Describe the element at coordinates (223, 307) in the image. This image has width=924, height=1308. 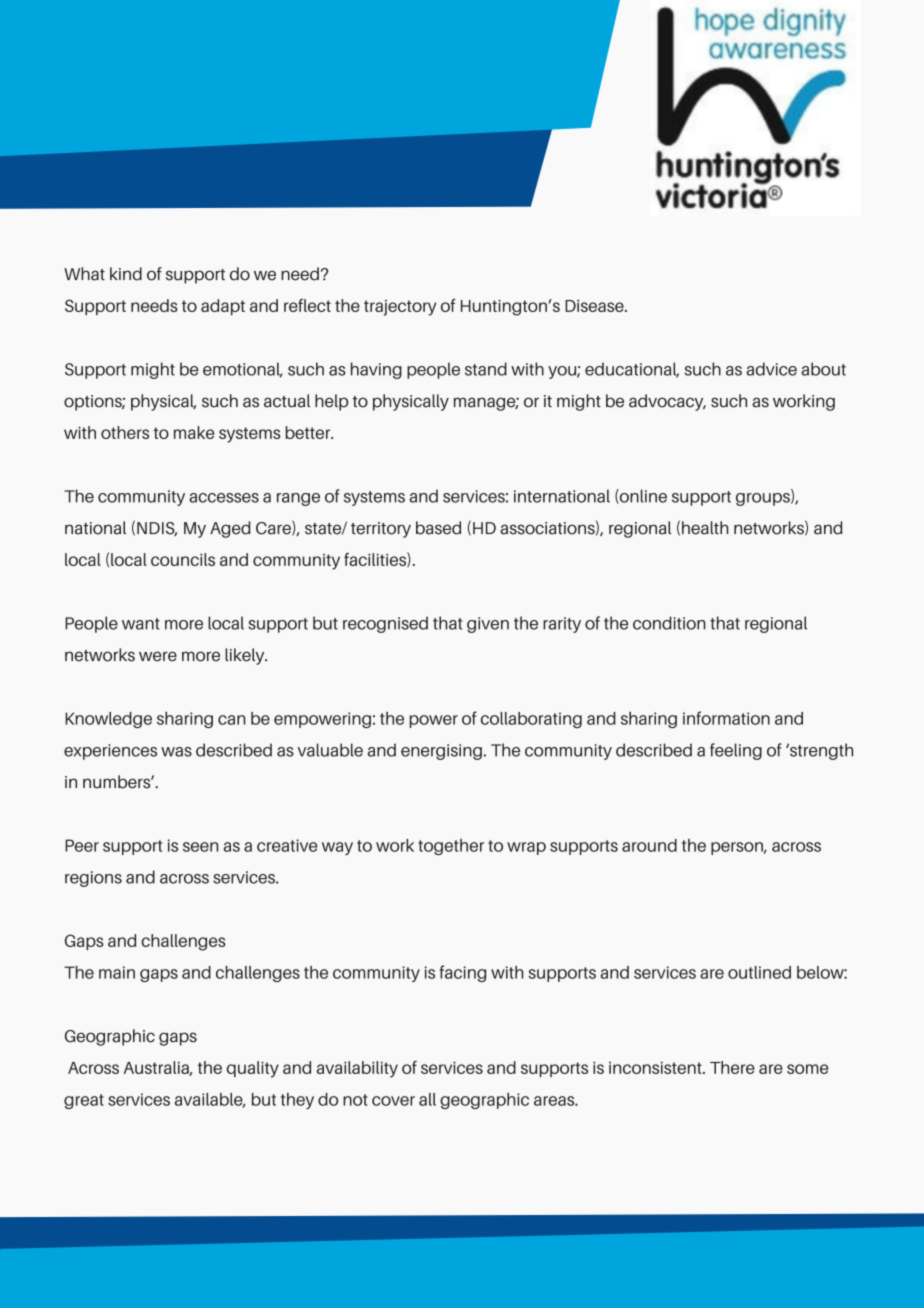
I see `adapt` at that location.
